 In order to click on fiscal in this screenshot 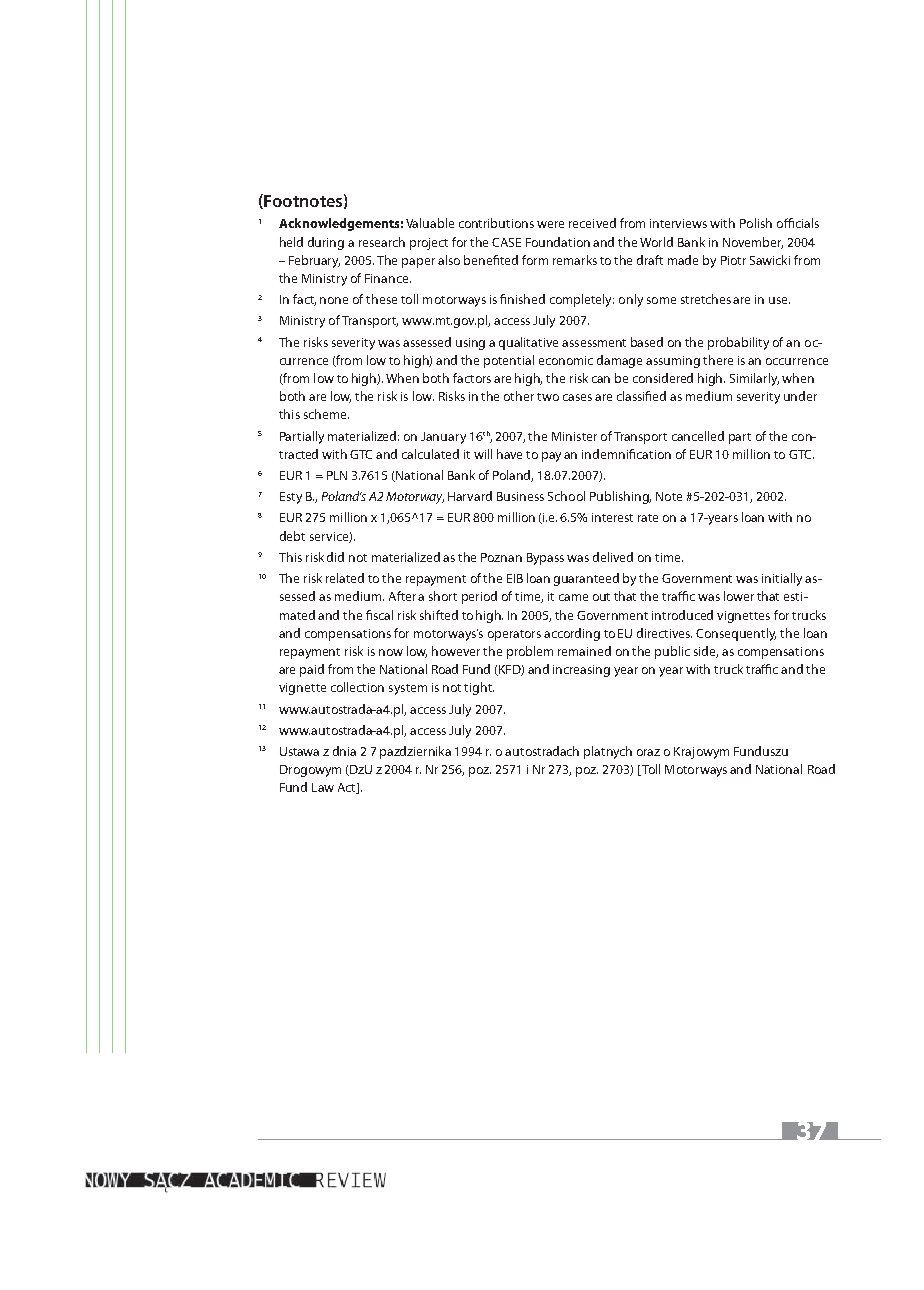, I will do `click(379, 615)`.
